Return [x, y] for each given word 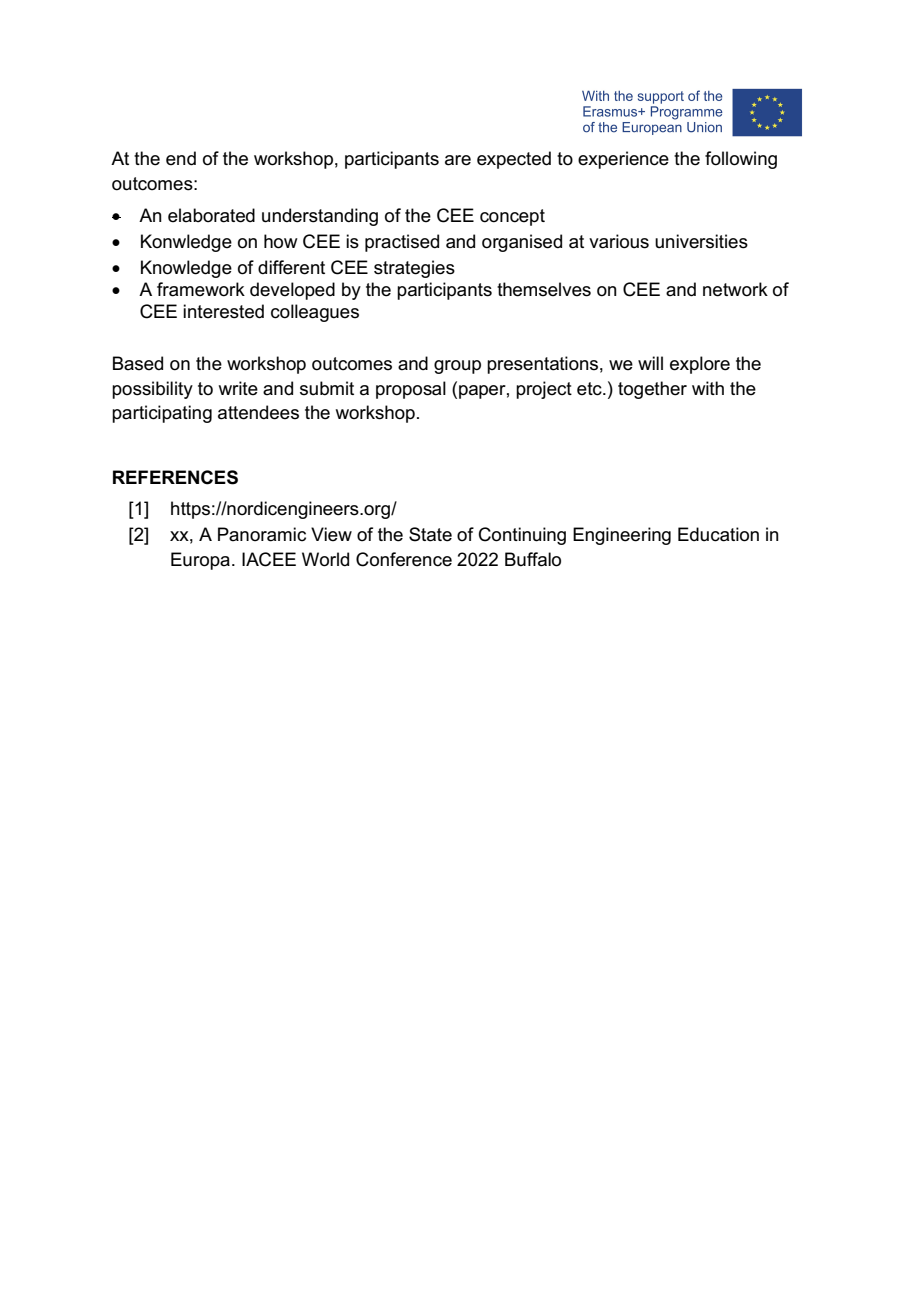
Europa [200, 561]
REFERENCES [175, 477]
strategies [414, 269]
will [650, 363]
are [458, 160]
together [652, 390]
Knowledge [186, 269]
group [457, 367]
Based [138, 363]
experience [623, 160]
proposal [411, 390]
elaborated [211, 215]
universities [701, 241]
